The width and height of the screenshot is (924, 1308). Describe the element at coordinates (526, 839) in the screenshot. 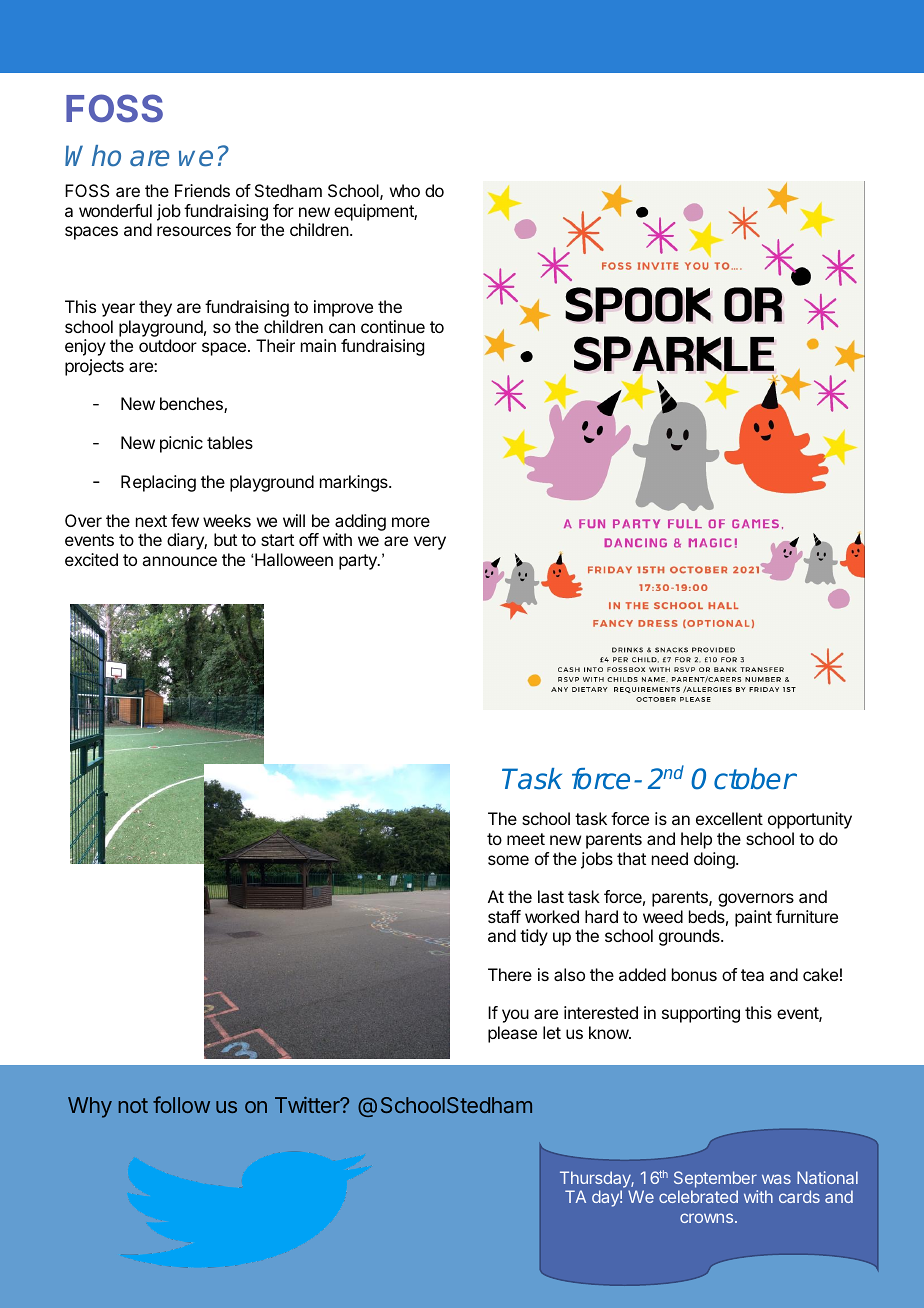

I see `meet` at that location.
